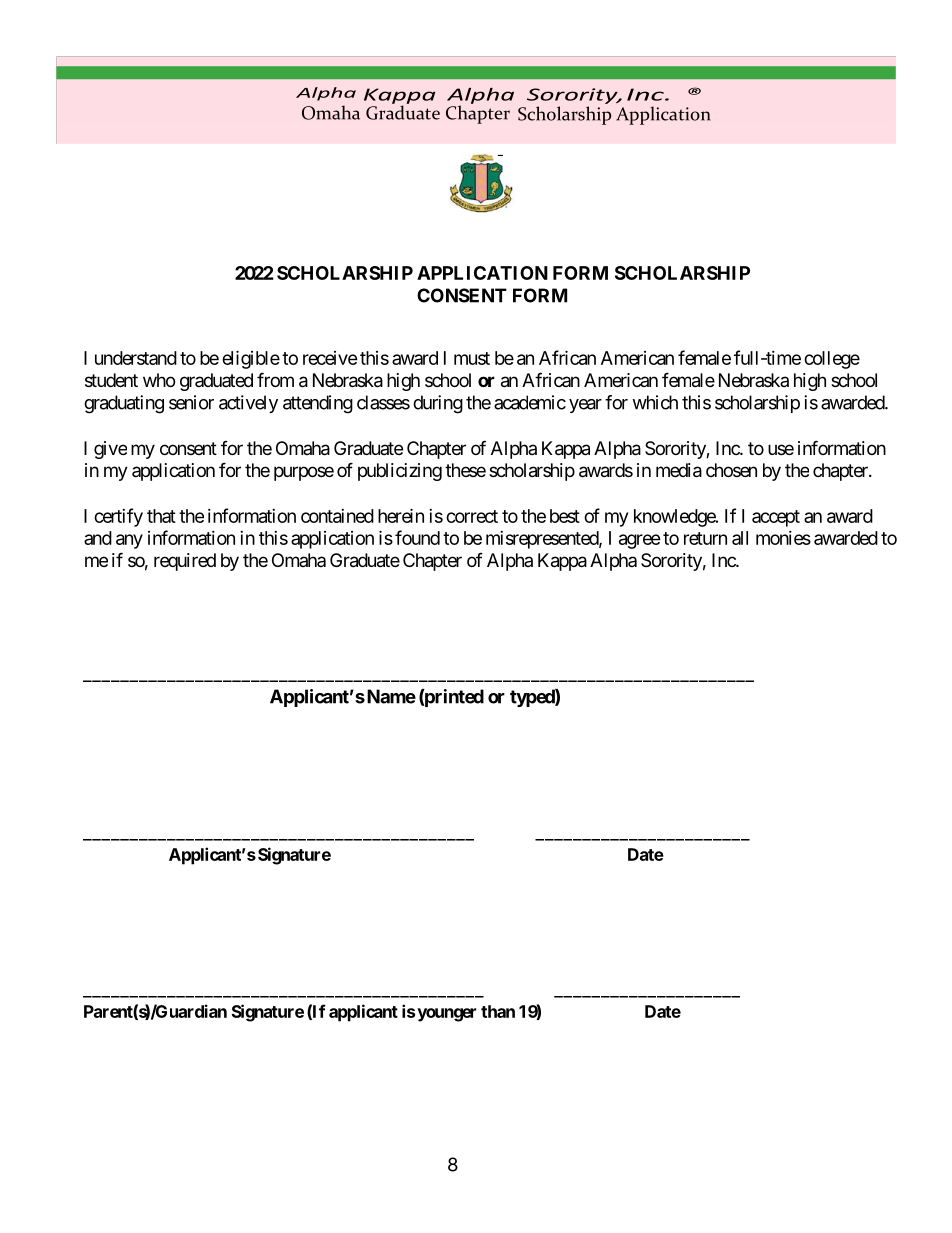 Image resolution: width=952 pixels, height=1233 pixels. What do you see at coordinates (129, 541) in the screenshot?
I see `any` at bounding box center [129, 541].
